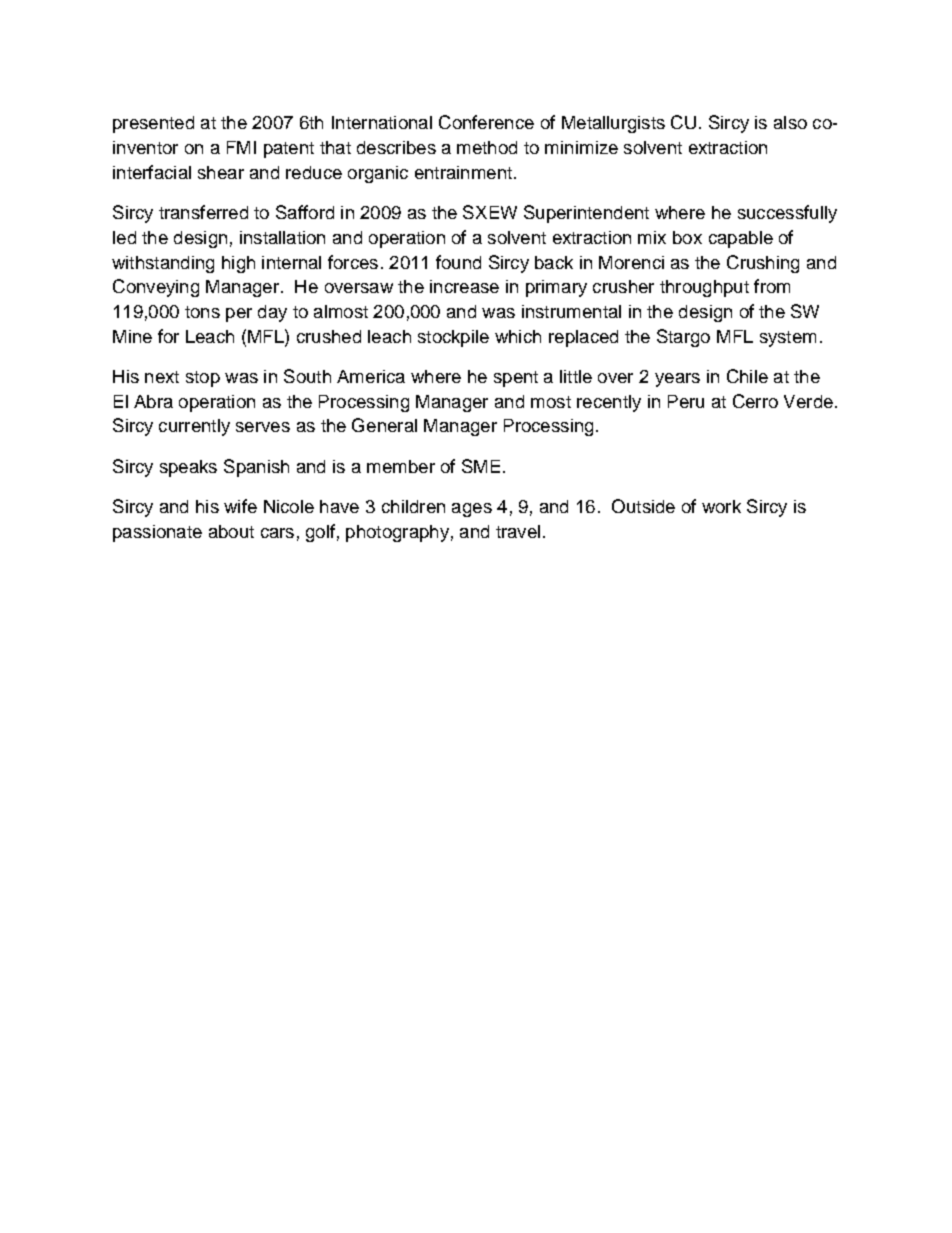 The height and width of the document is (1233, 952). Describe the element at coordinates (472, 510) in the document. I see `ages` at that location.
